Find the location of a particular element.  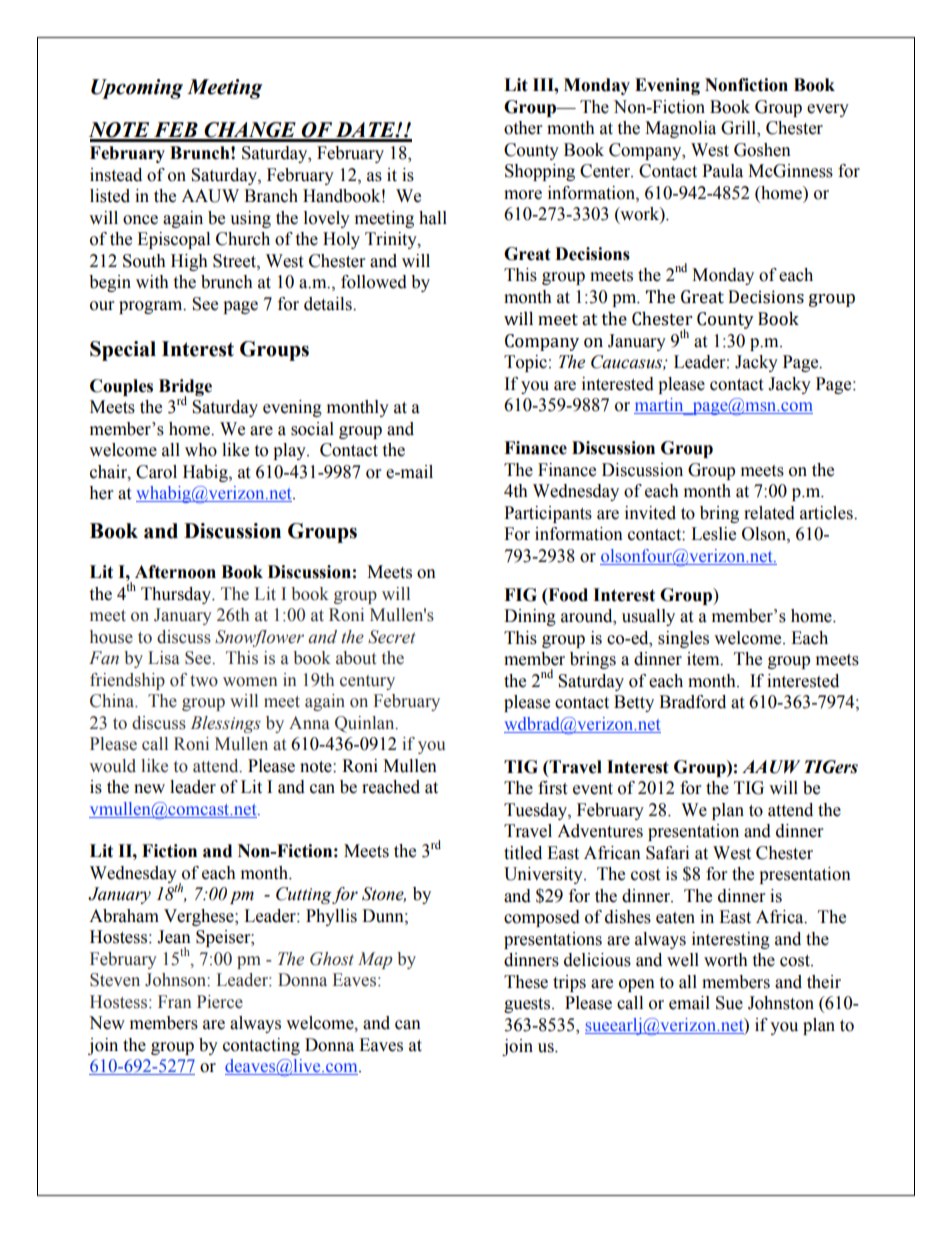

Leslie is located at coordinates (713, 534).
